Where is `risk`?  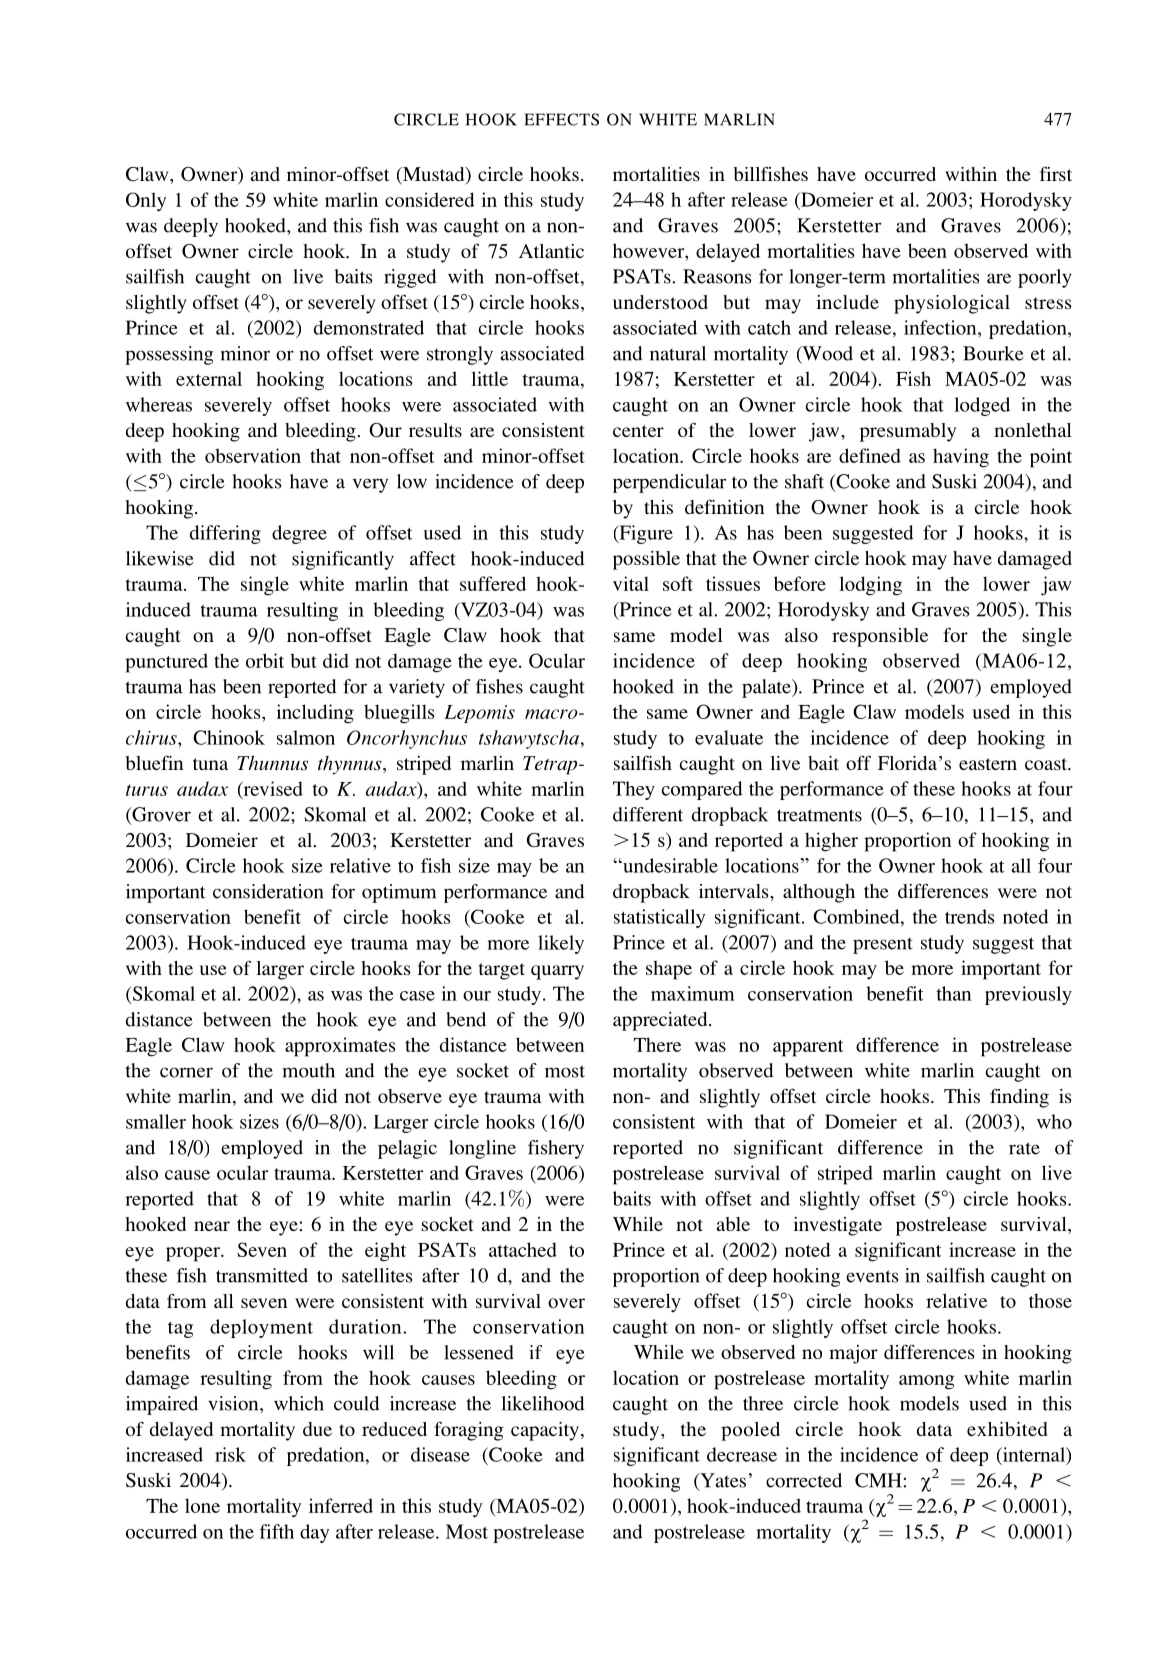
risk is located at coordinates (230, 1454).
